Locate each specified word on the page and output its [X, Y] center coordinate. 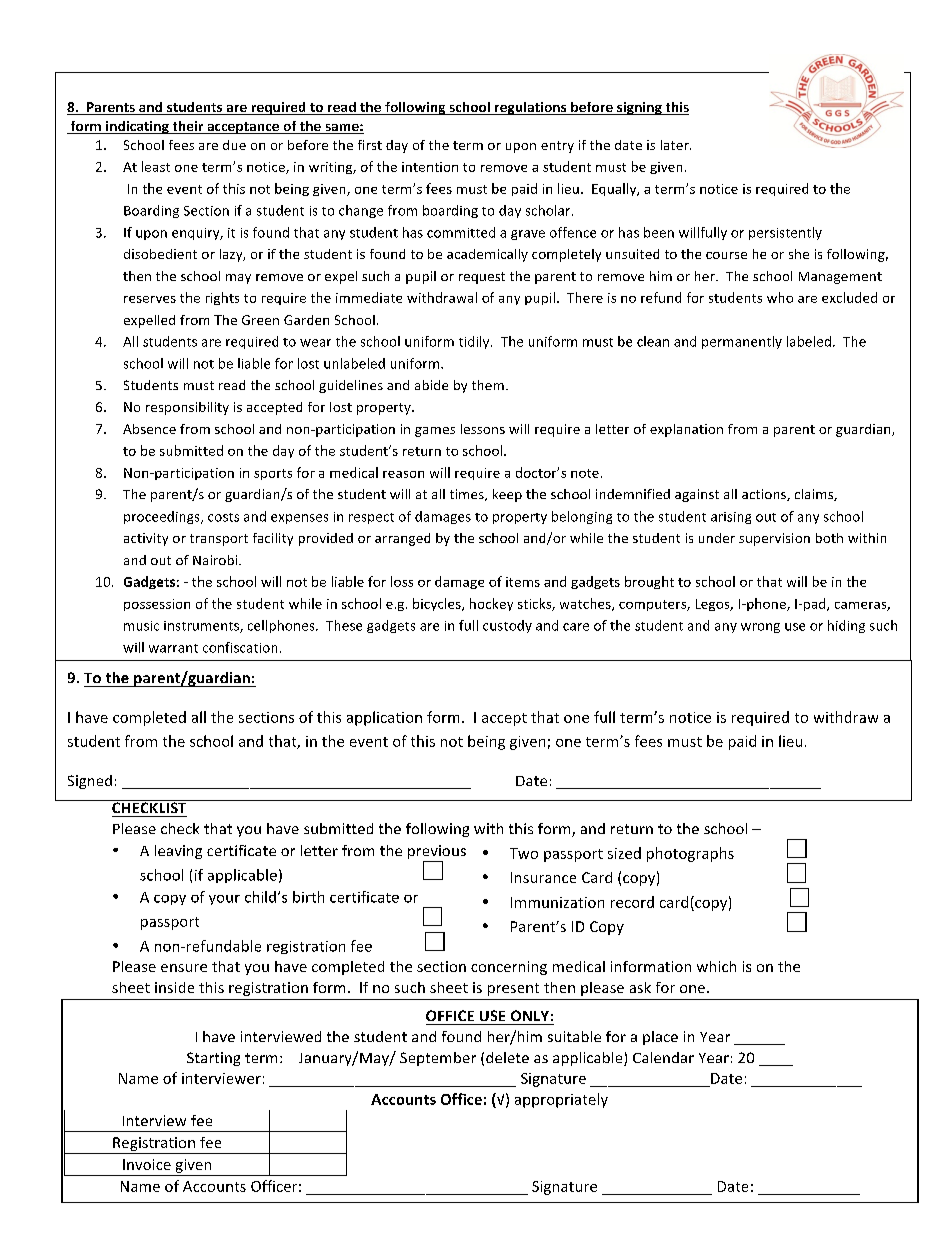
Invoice [147, 1164]
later [676, 145]
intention [430, 167]
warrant [173, 648]
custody [507, 626]
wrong [760, 628]
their [188, 127]
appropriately [561, 1100]
